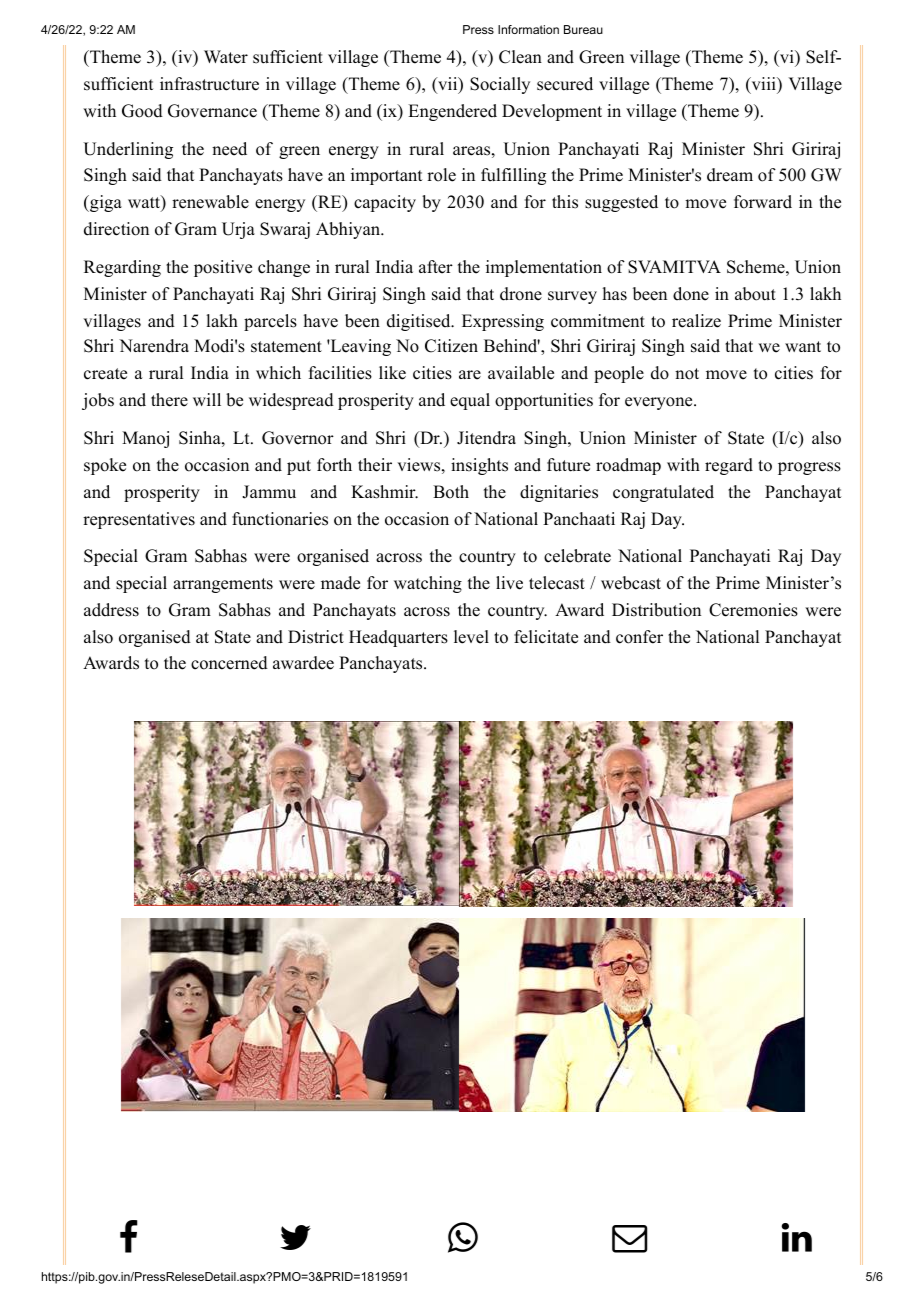  Describe the element at coordinates (154, 346) in the screenshot. I see `Narendra` at that location.
